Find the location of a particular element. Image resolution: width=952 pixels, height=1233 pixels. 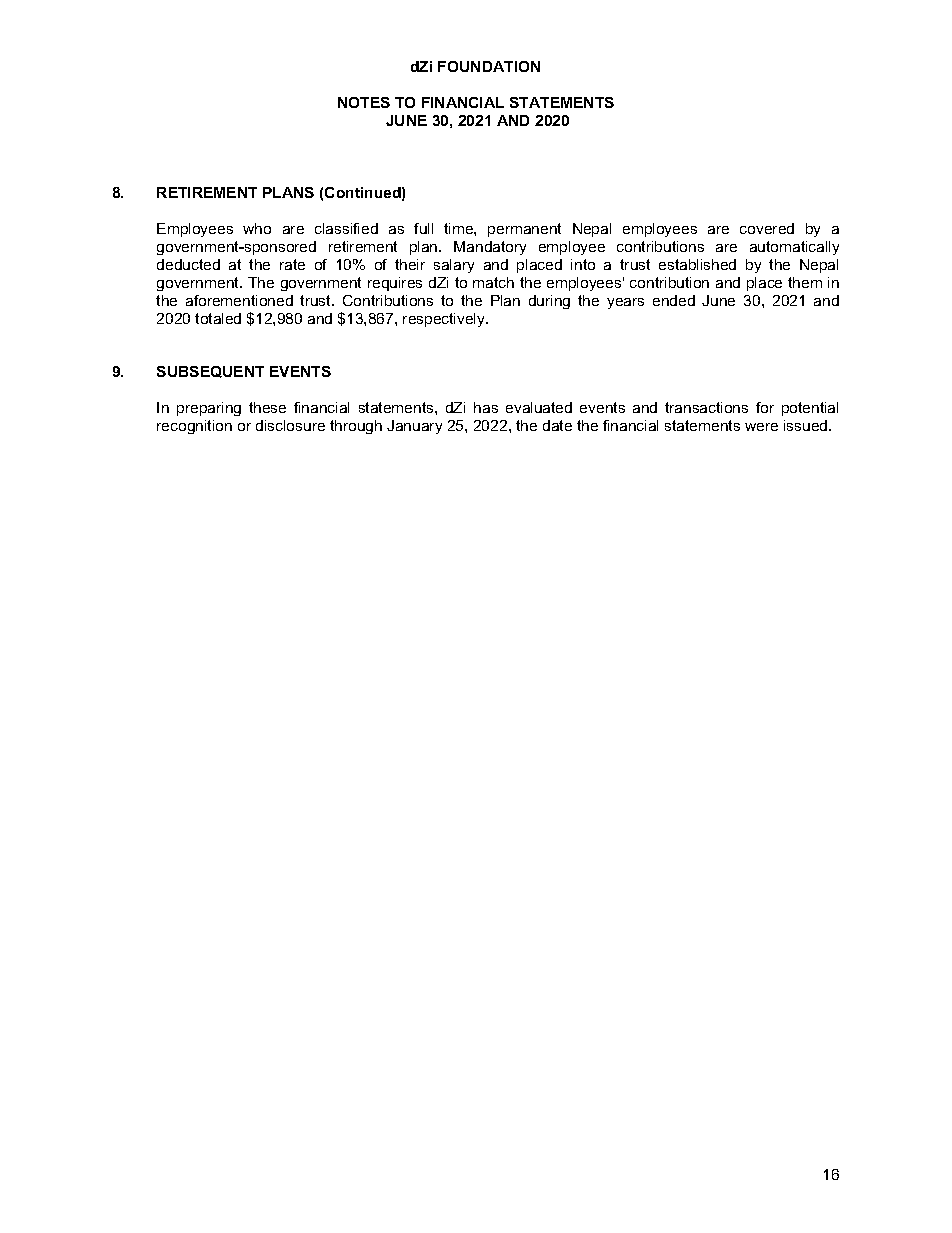

who is located at coordinates (257, 228).
